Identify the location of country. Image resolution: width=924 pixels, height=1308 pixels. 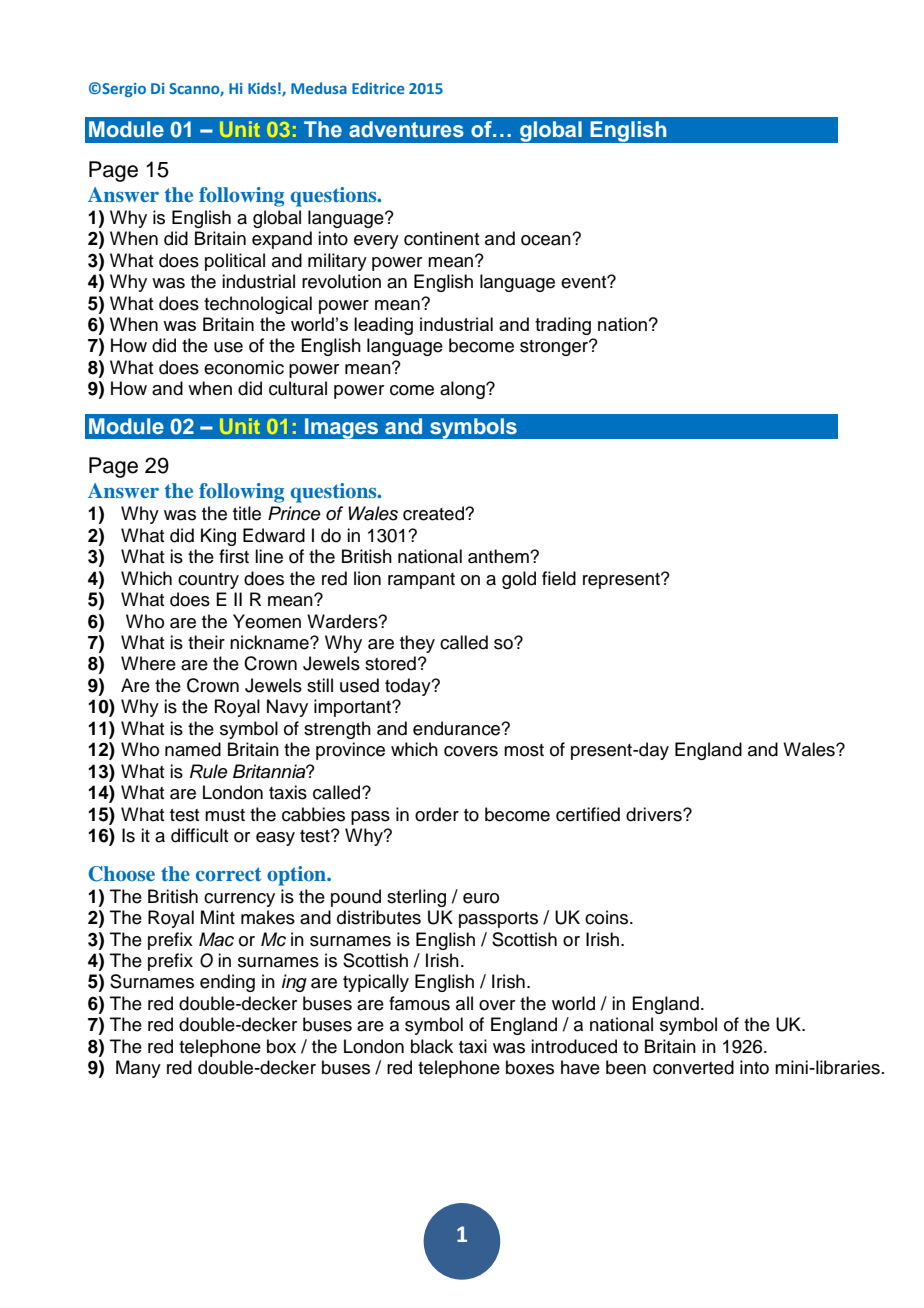
(208, 581).
